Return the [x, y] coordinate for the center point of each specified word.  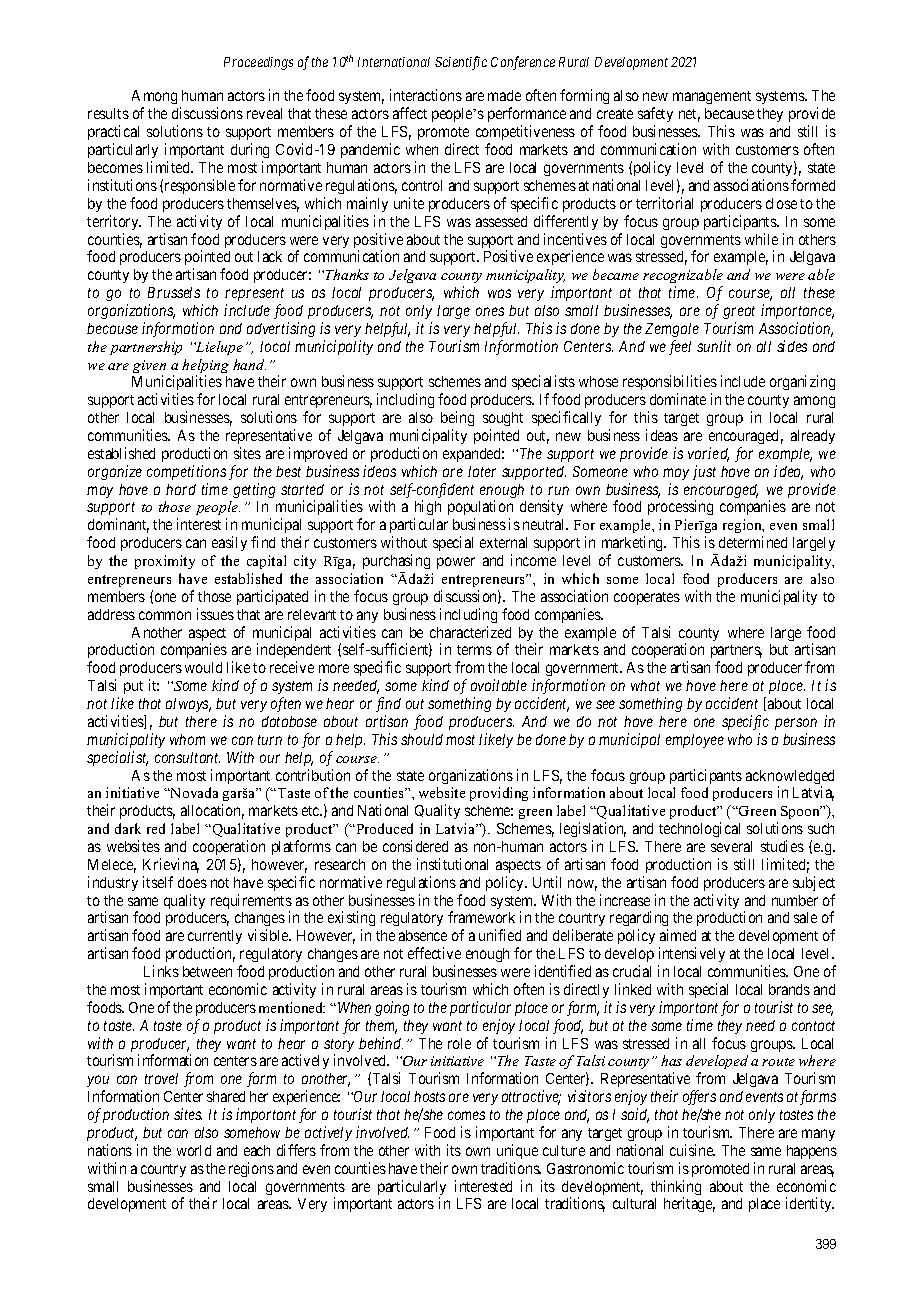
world [194, 1150]
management [712, 97]
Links [161, 971]
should [422, 739]
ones [490, 311]
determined [753, 542]
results [108, 113]
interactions [426, 95]
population [480, 509]
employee [695, 741]
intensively [692, 954]
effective [434, 953]
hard [181, 489]
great [739, 312]
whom [187, 739]
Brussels [174, 292]
